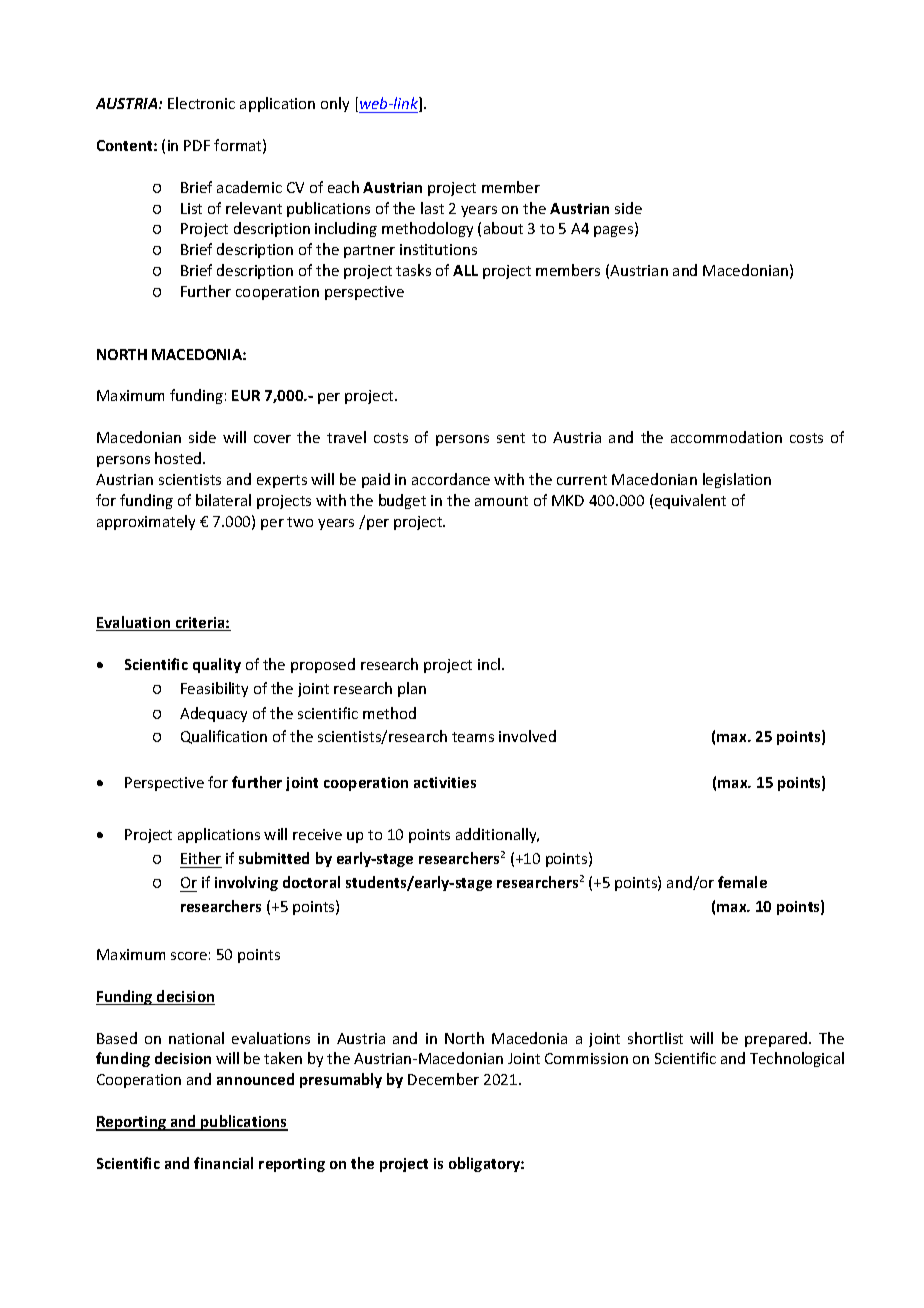  I want to click on equivalent, so click(690, 501).
